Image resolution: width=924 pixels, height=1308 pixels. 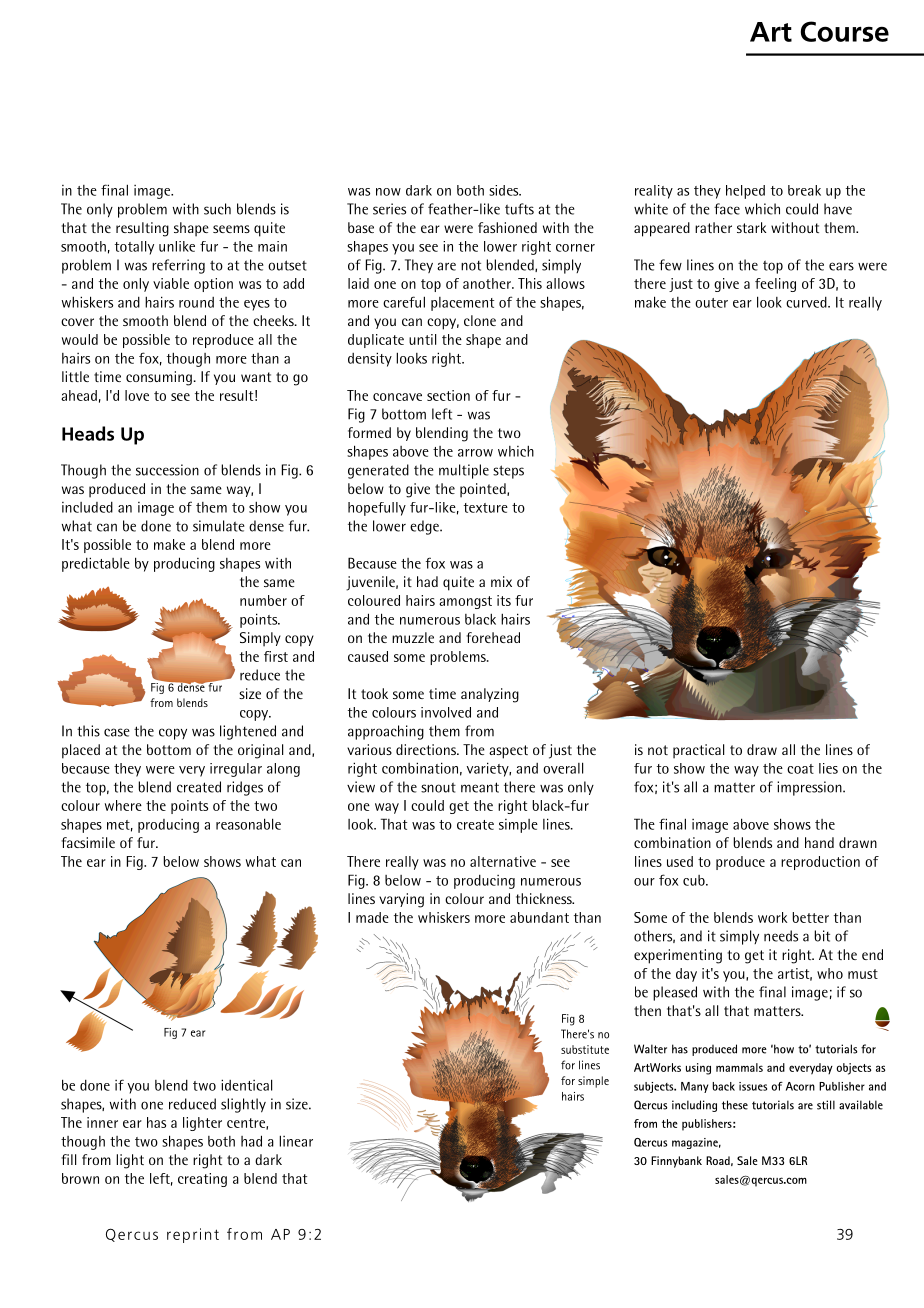 I want to click on round, so click(x=196, y=302).
